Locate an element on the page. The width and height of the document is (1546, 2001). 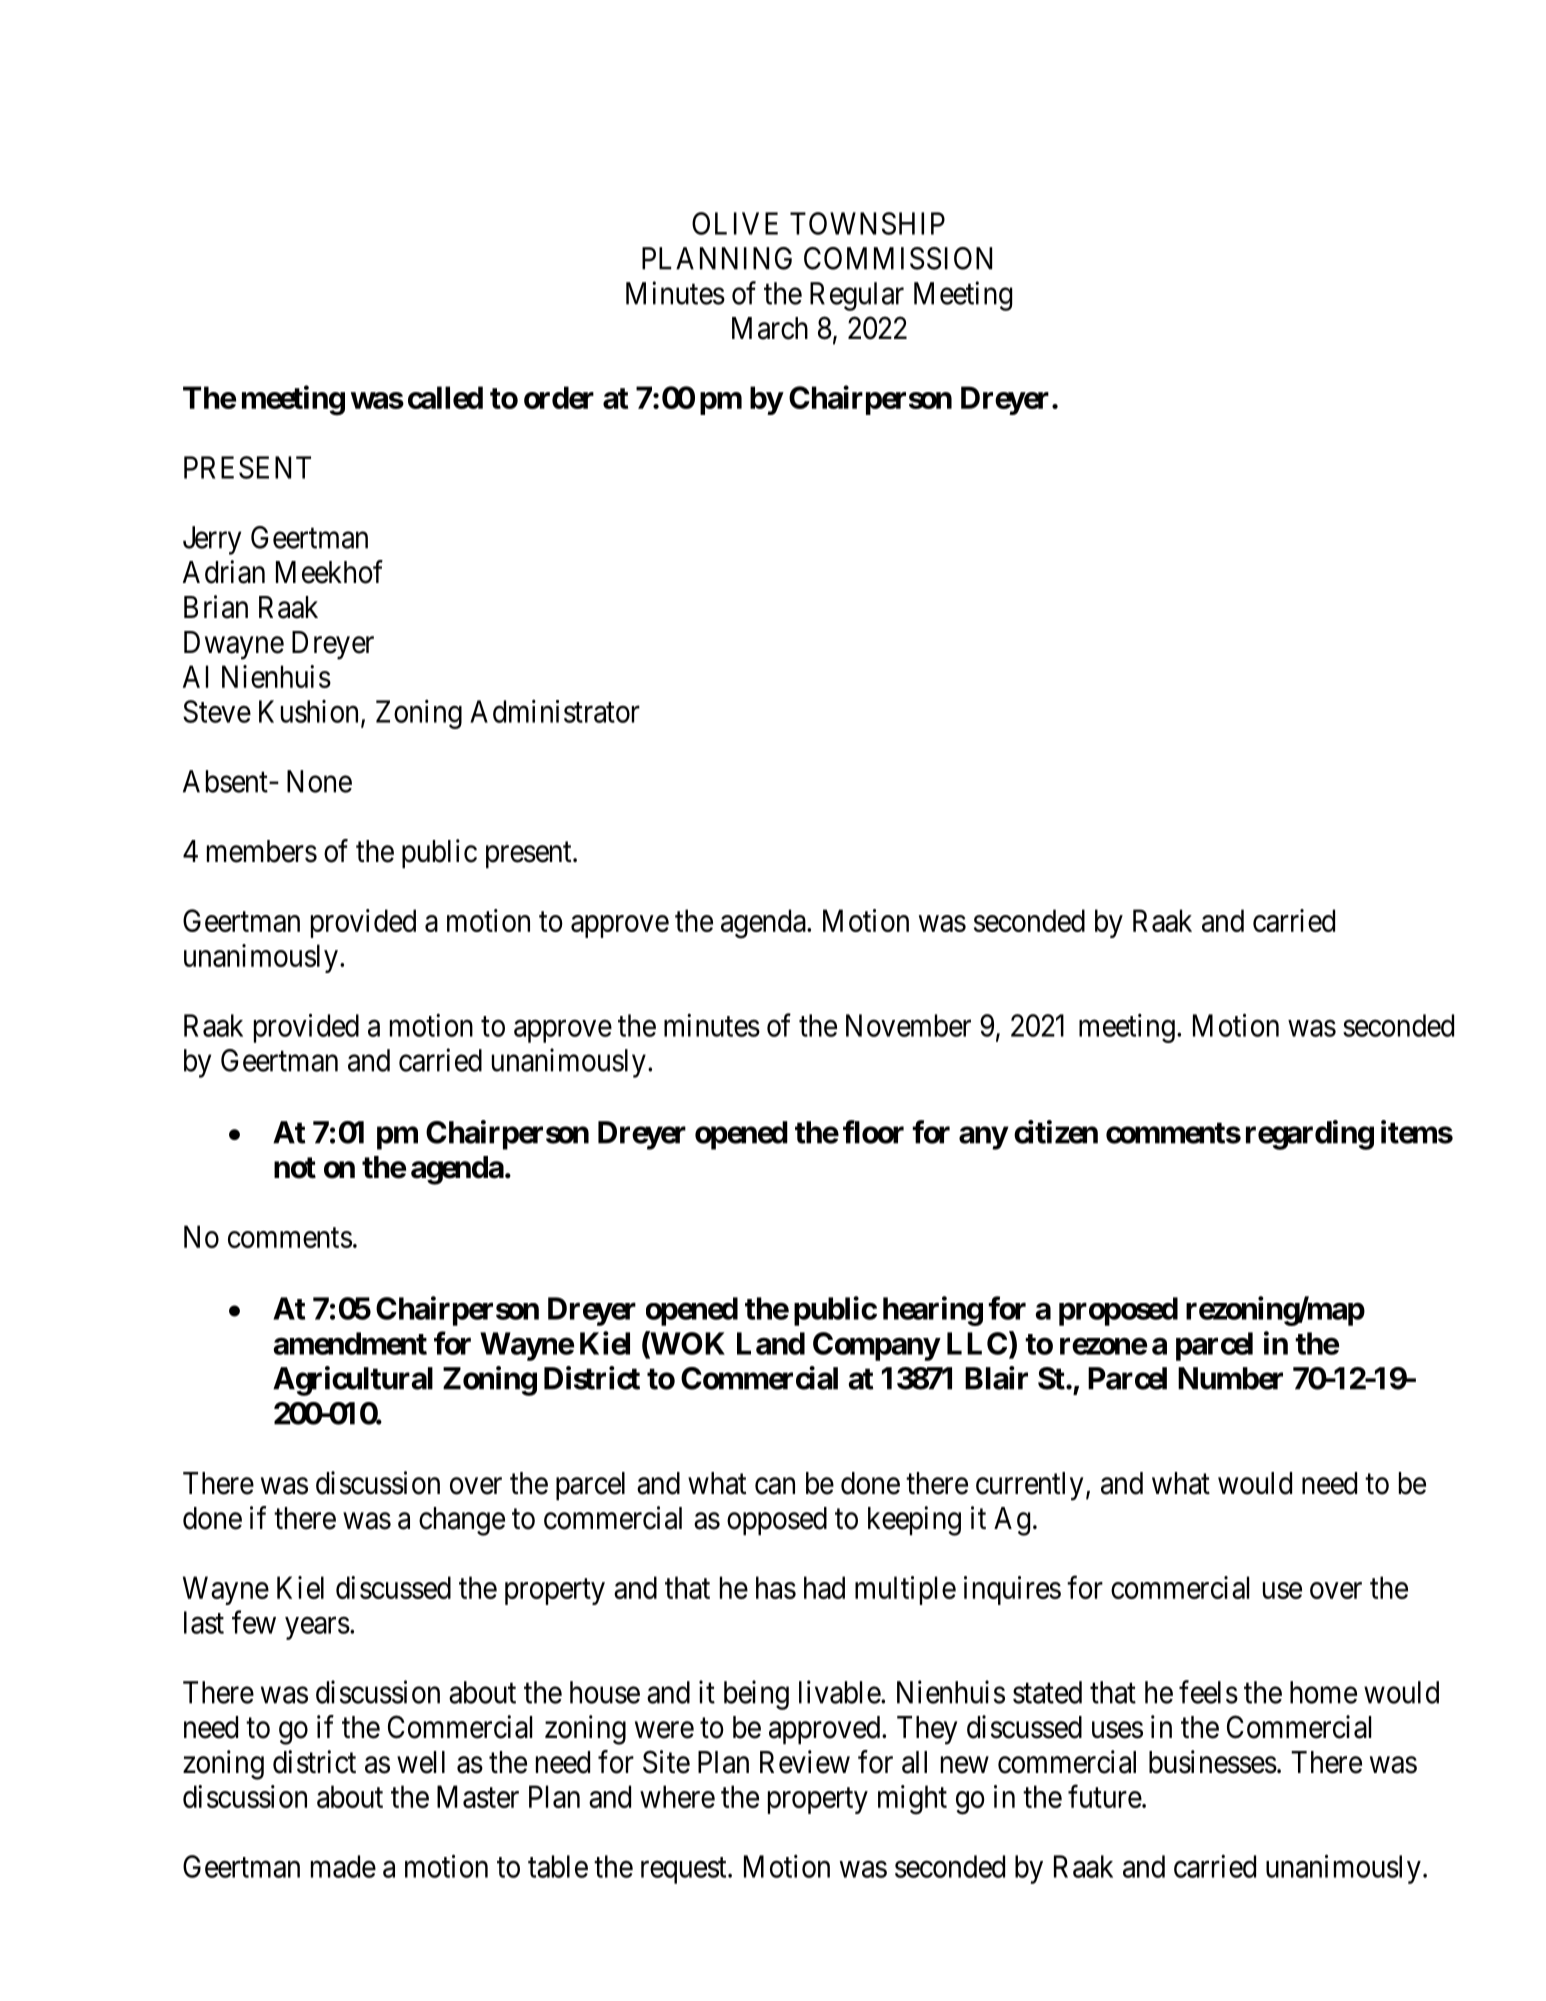
can is located at coordinates (775, 1486).
